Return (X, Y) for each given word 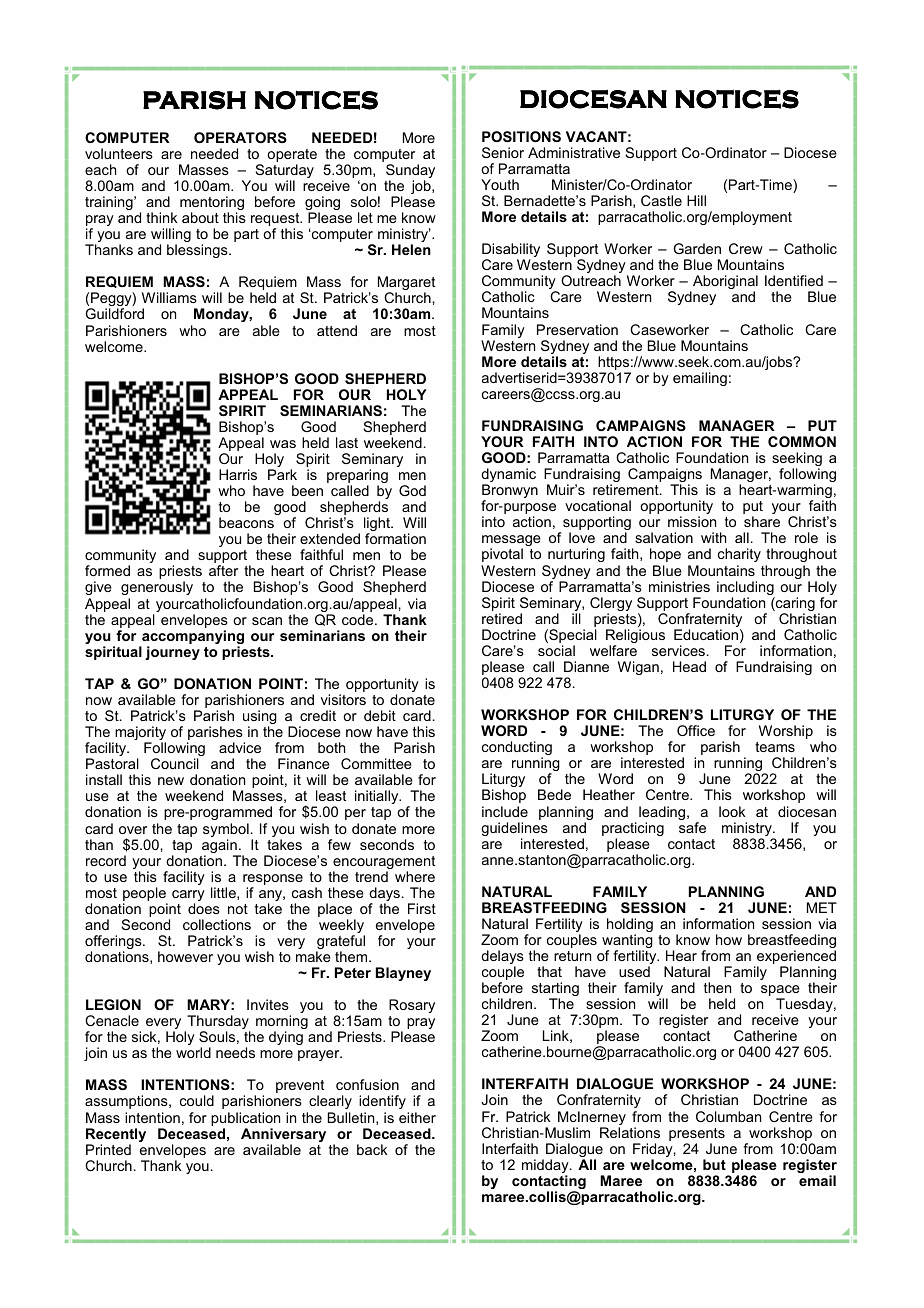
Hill (696, 200)
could (197, 1100)
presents (697, 1136)
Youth (500, 184)
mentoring (212, 204)
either (417, 1117)
